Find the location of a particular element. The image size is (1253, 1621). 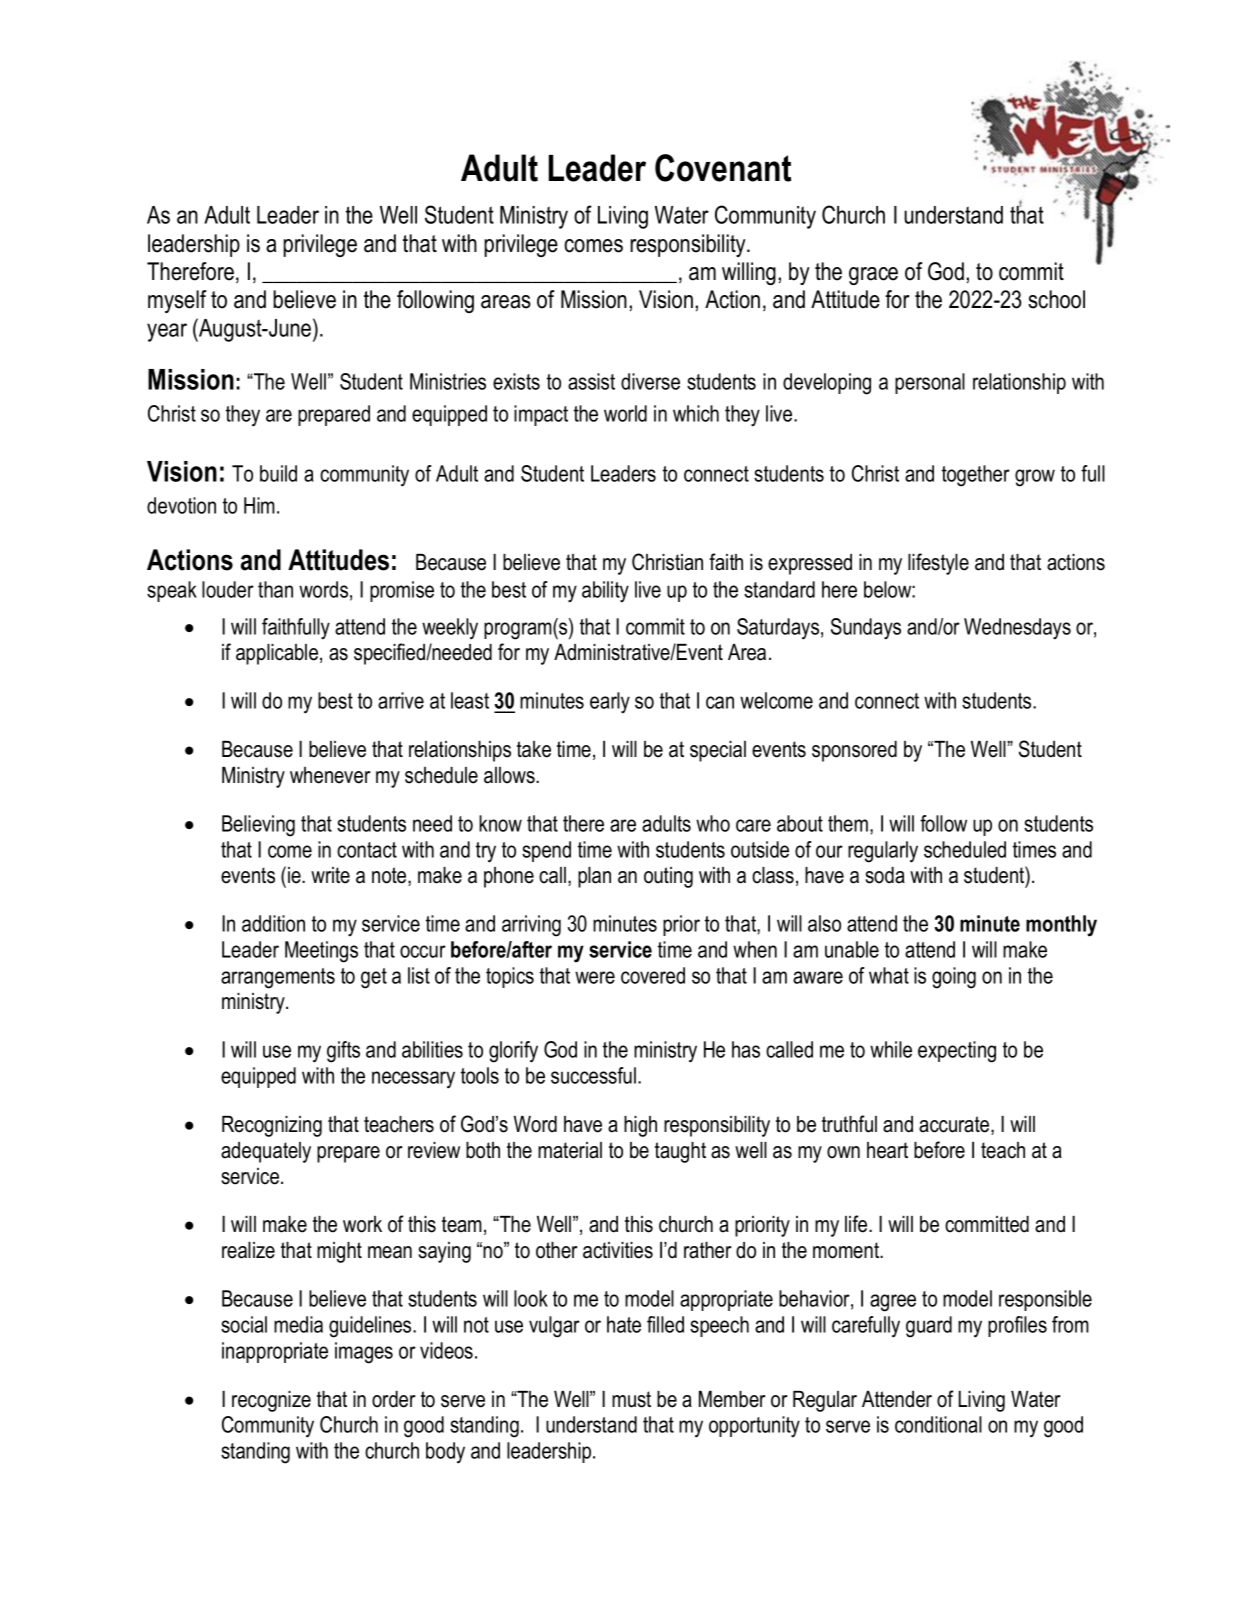

arrangements is located at coordinates (278, 978).
